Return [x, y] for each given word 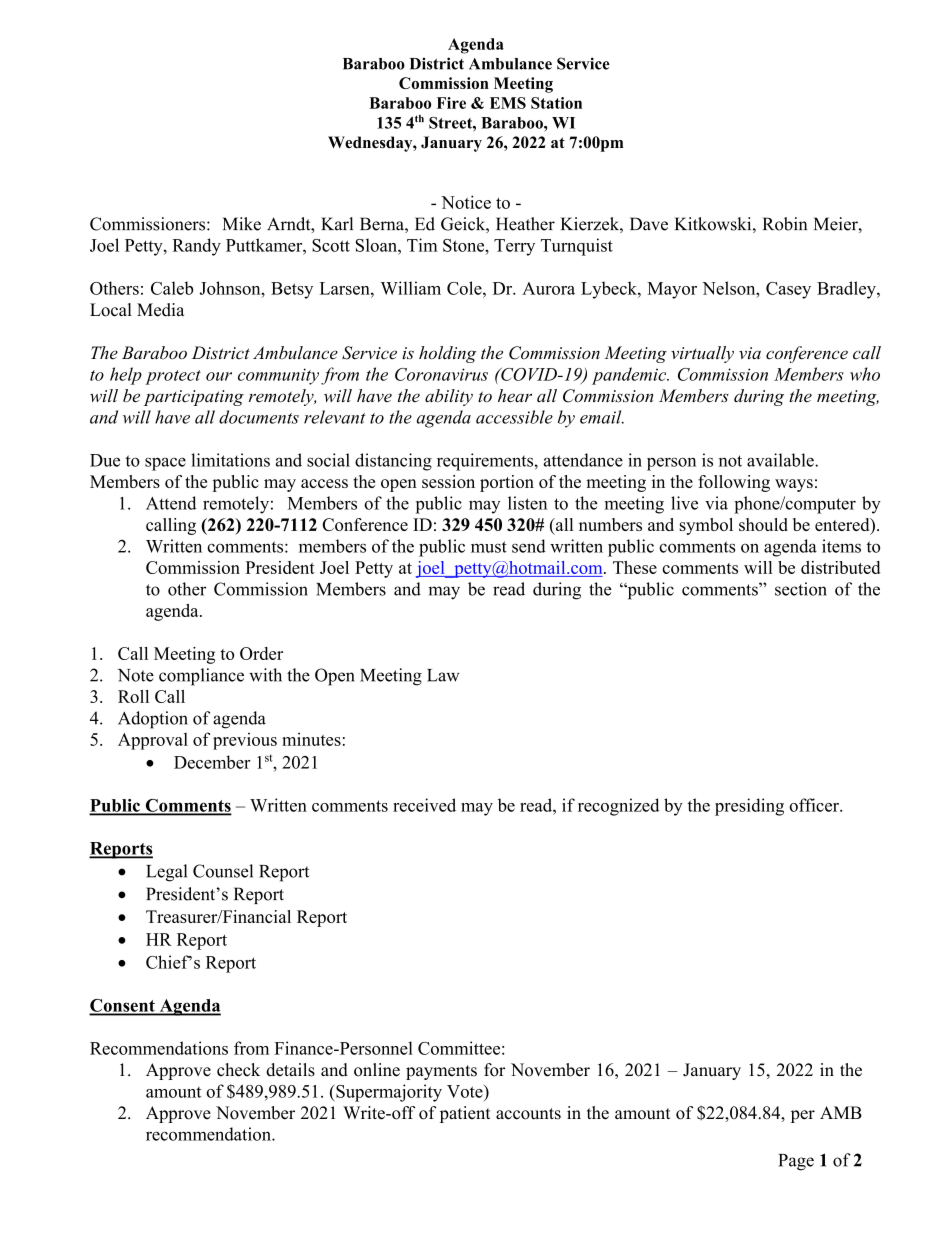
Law [443, 675]
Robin [785, 224]
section [801, 589]
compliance [201, 677]
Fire [451, 103]
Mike [242, 224]
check [238, 1070]
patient [465, 1114]
